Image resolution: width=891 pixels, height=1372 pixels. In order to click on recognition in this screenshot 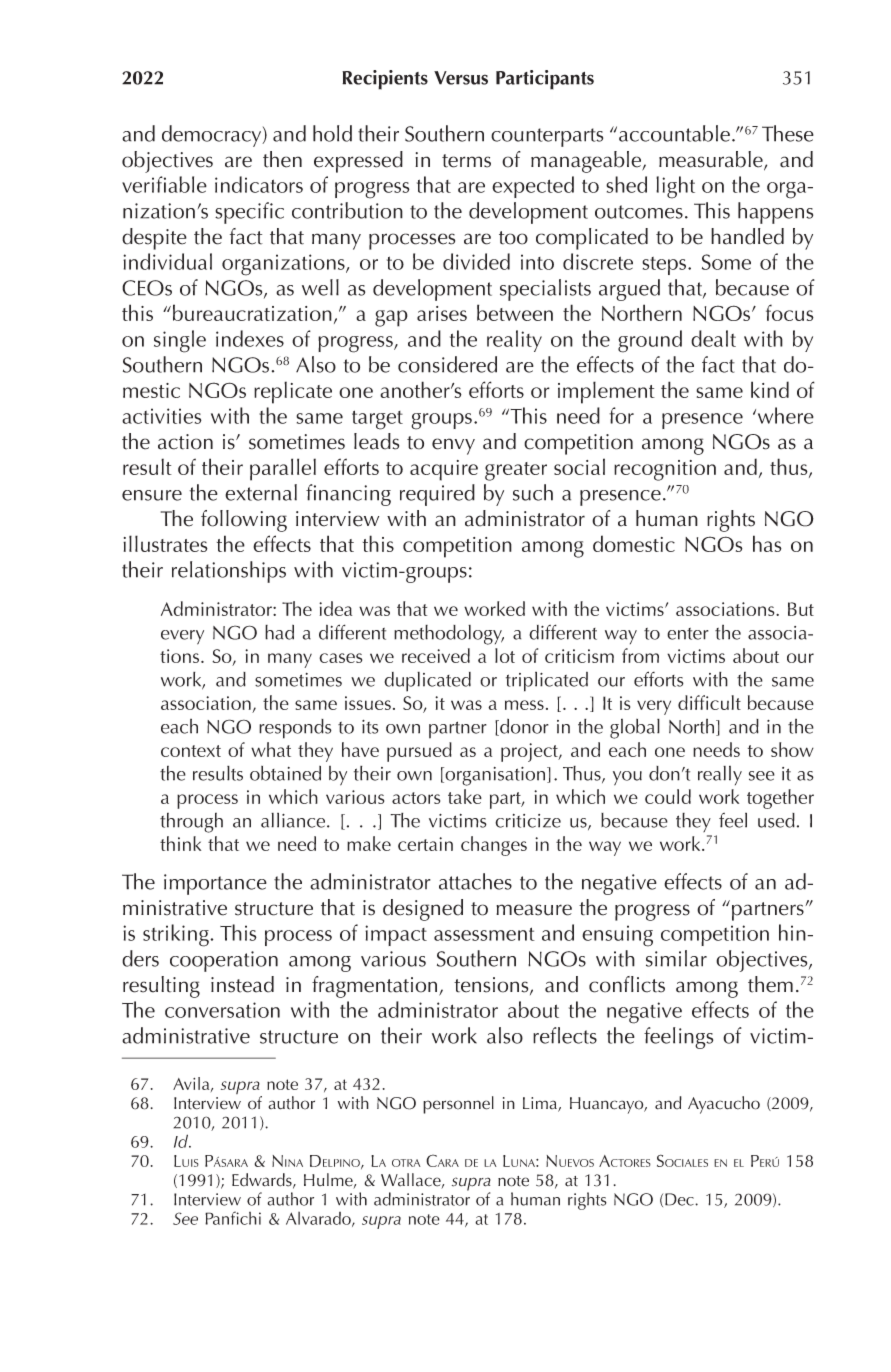, I will do `click(665, 470)`.
